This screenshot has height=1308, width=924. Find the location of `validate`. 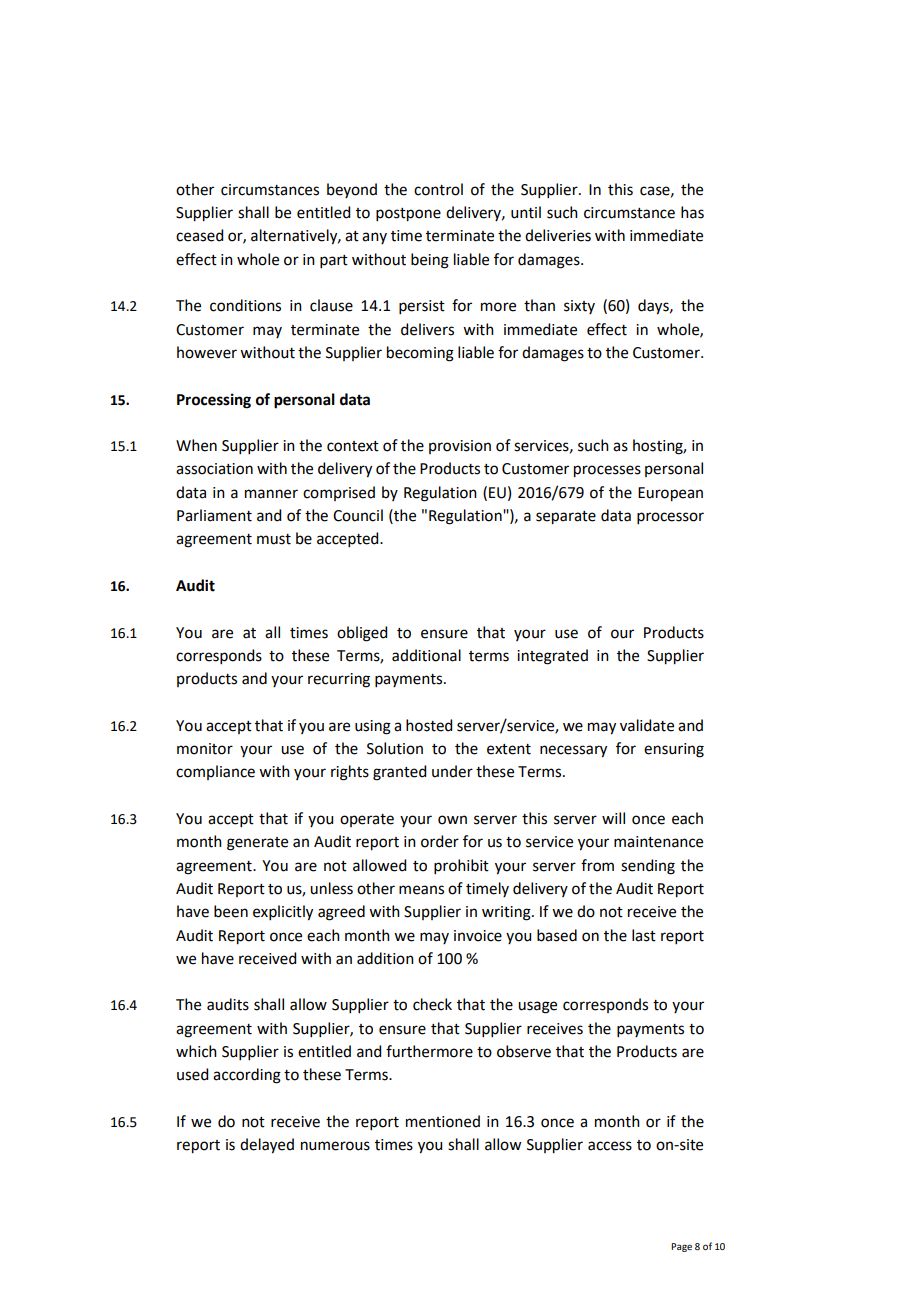

validate is located at coordinates (647, 725).
